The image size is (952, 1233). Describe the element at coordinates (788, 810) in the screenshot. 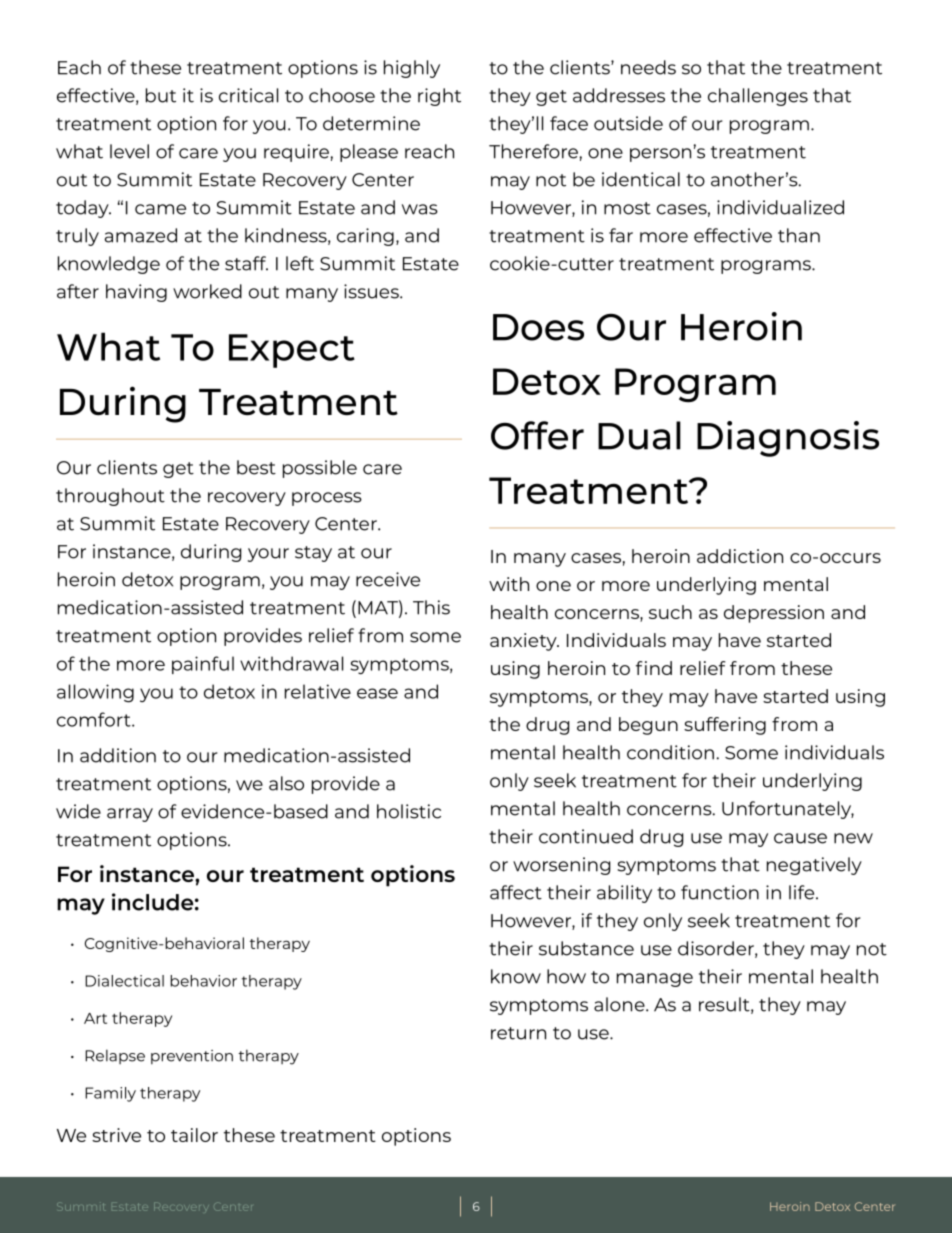

I see `Unfortunately` at that location.
